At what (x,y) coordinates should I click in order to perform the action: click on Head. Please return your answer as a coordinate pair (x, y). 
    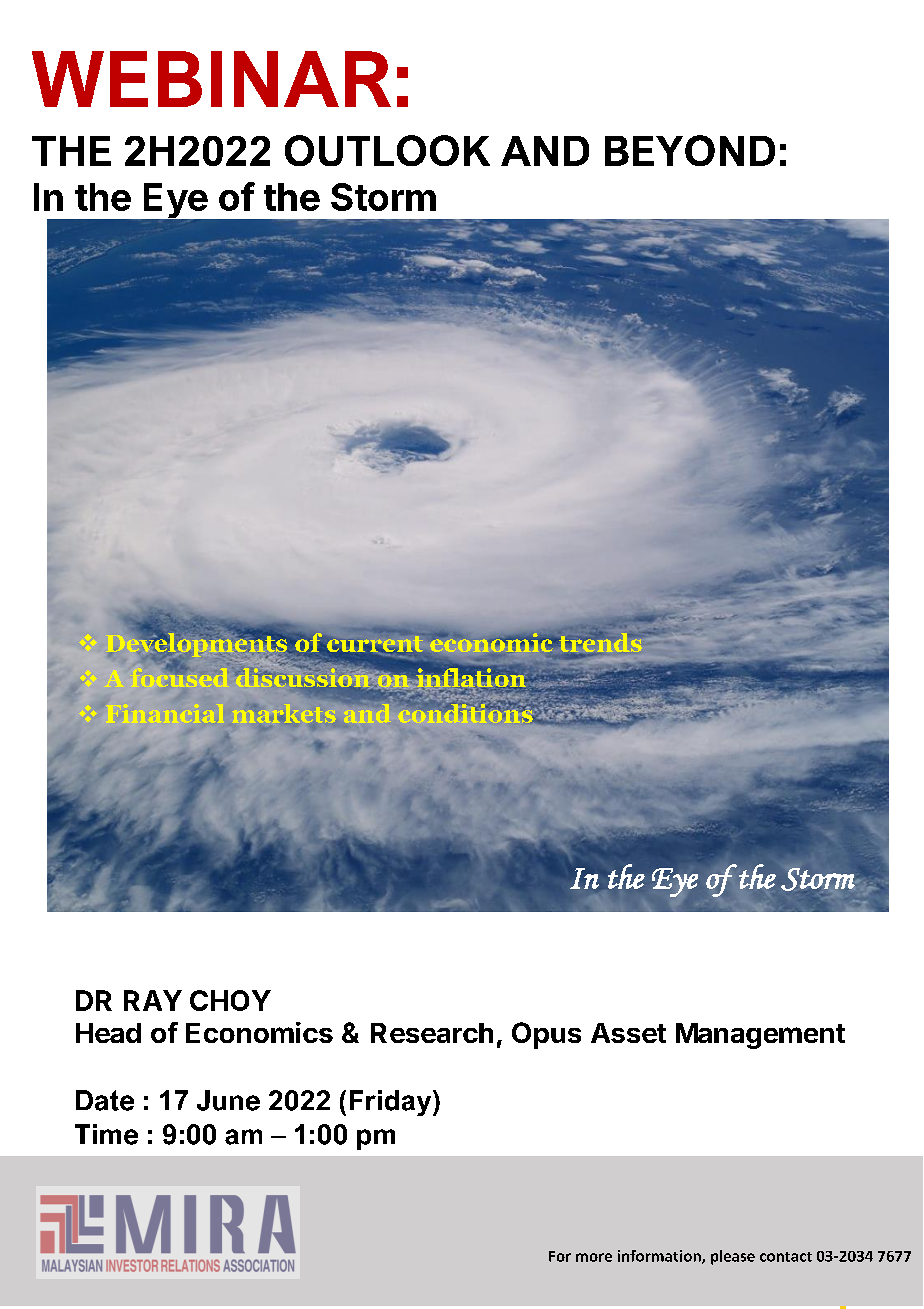
    Looking at the image, I should click on (108, 1033).
